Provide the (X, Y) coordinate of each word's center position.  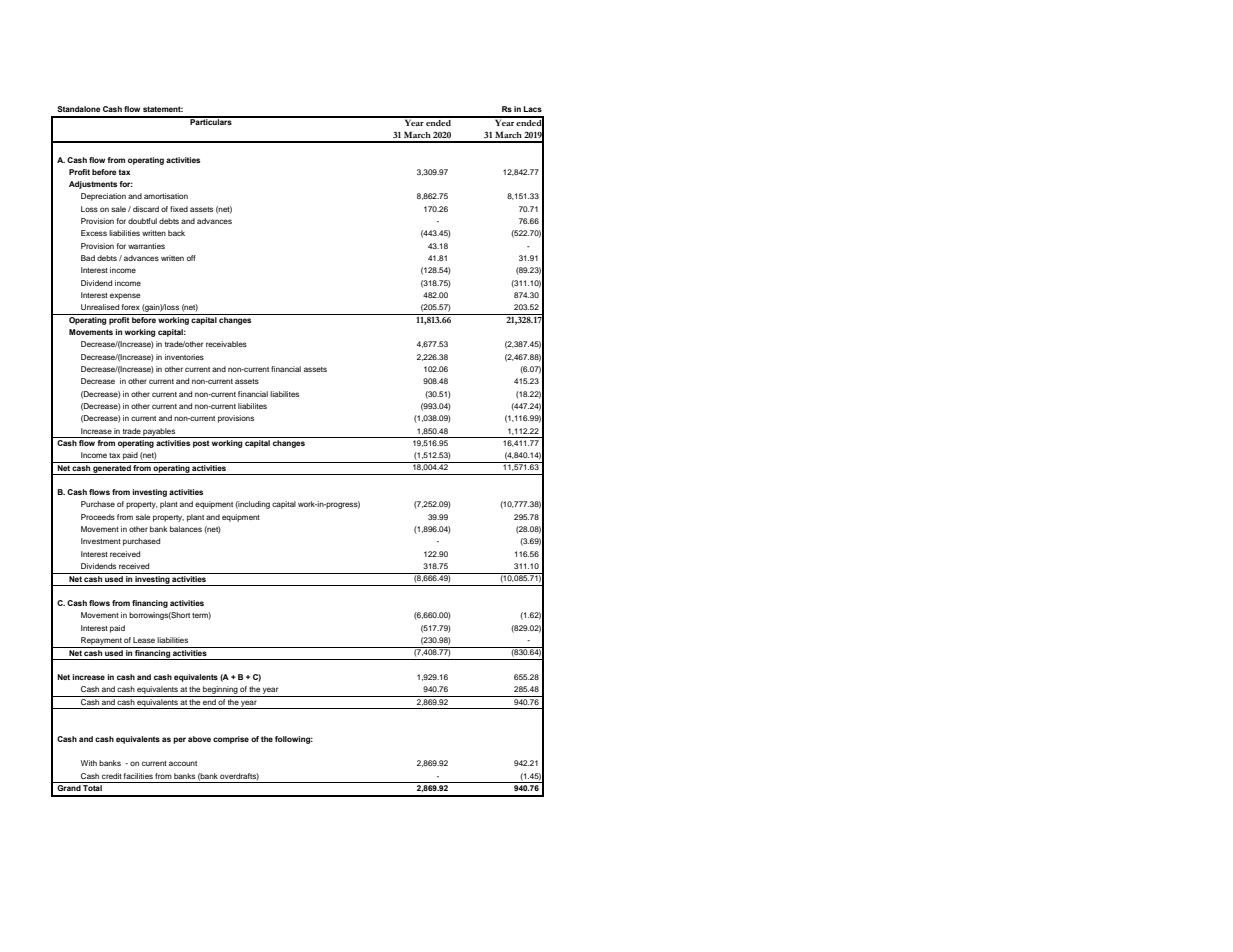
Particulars (211, 121)
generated (112, 470)
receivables (226, 344)
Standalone (79, 109)
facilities (138, 776)
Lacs (533, 109)
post (201, 444)
